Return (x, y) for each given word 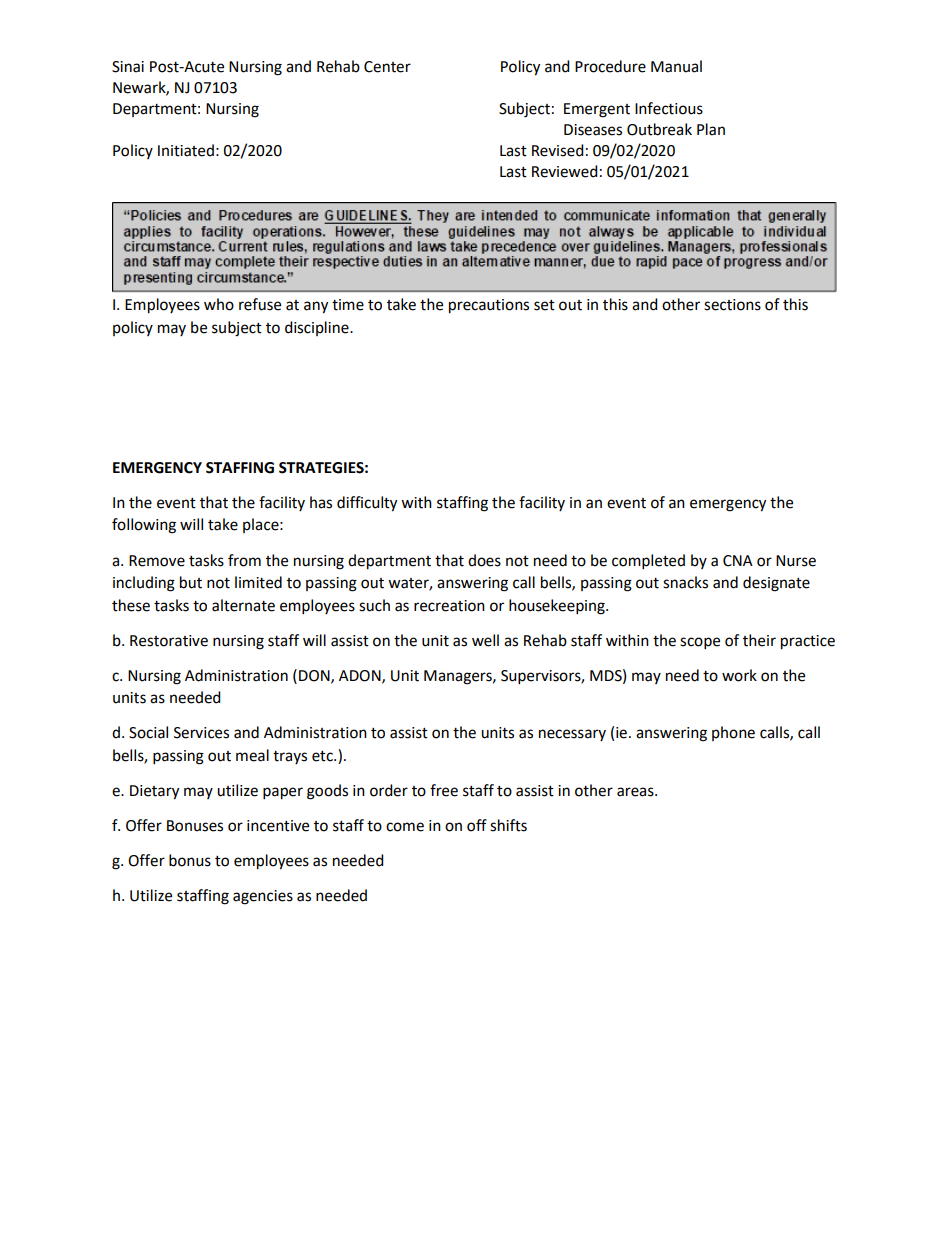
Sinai (128, 67)
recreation (449, 606)
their (759, 640)
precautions (489, 306)
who (219, 304)
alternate (243, 605)
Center (387, 67)
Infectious (669, 108)
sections (732, 305)
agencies (263, 897)
